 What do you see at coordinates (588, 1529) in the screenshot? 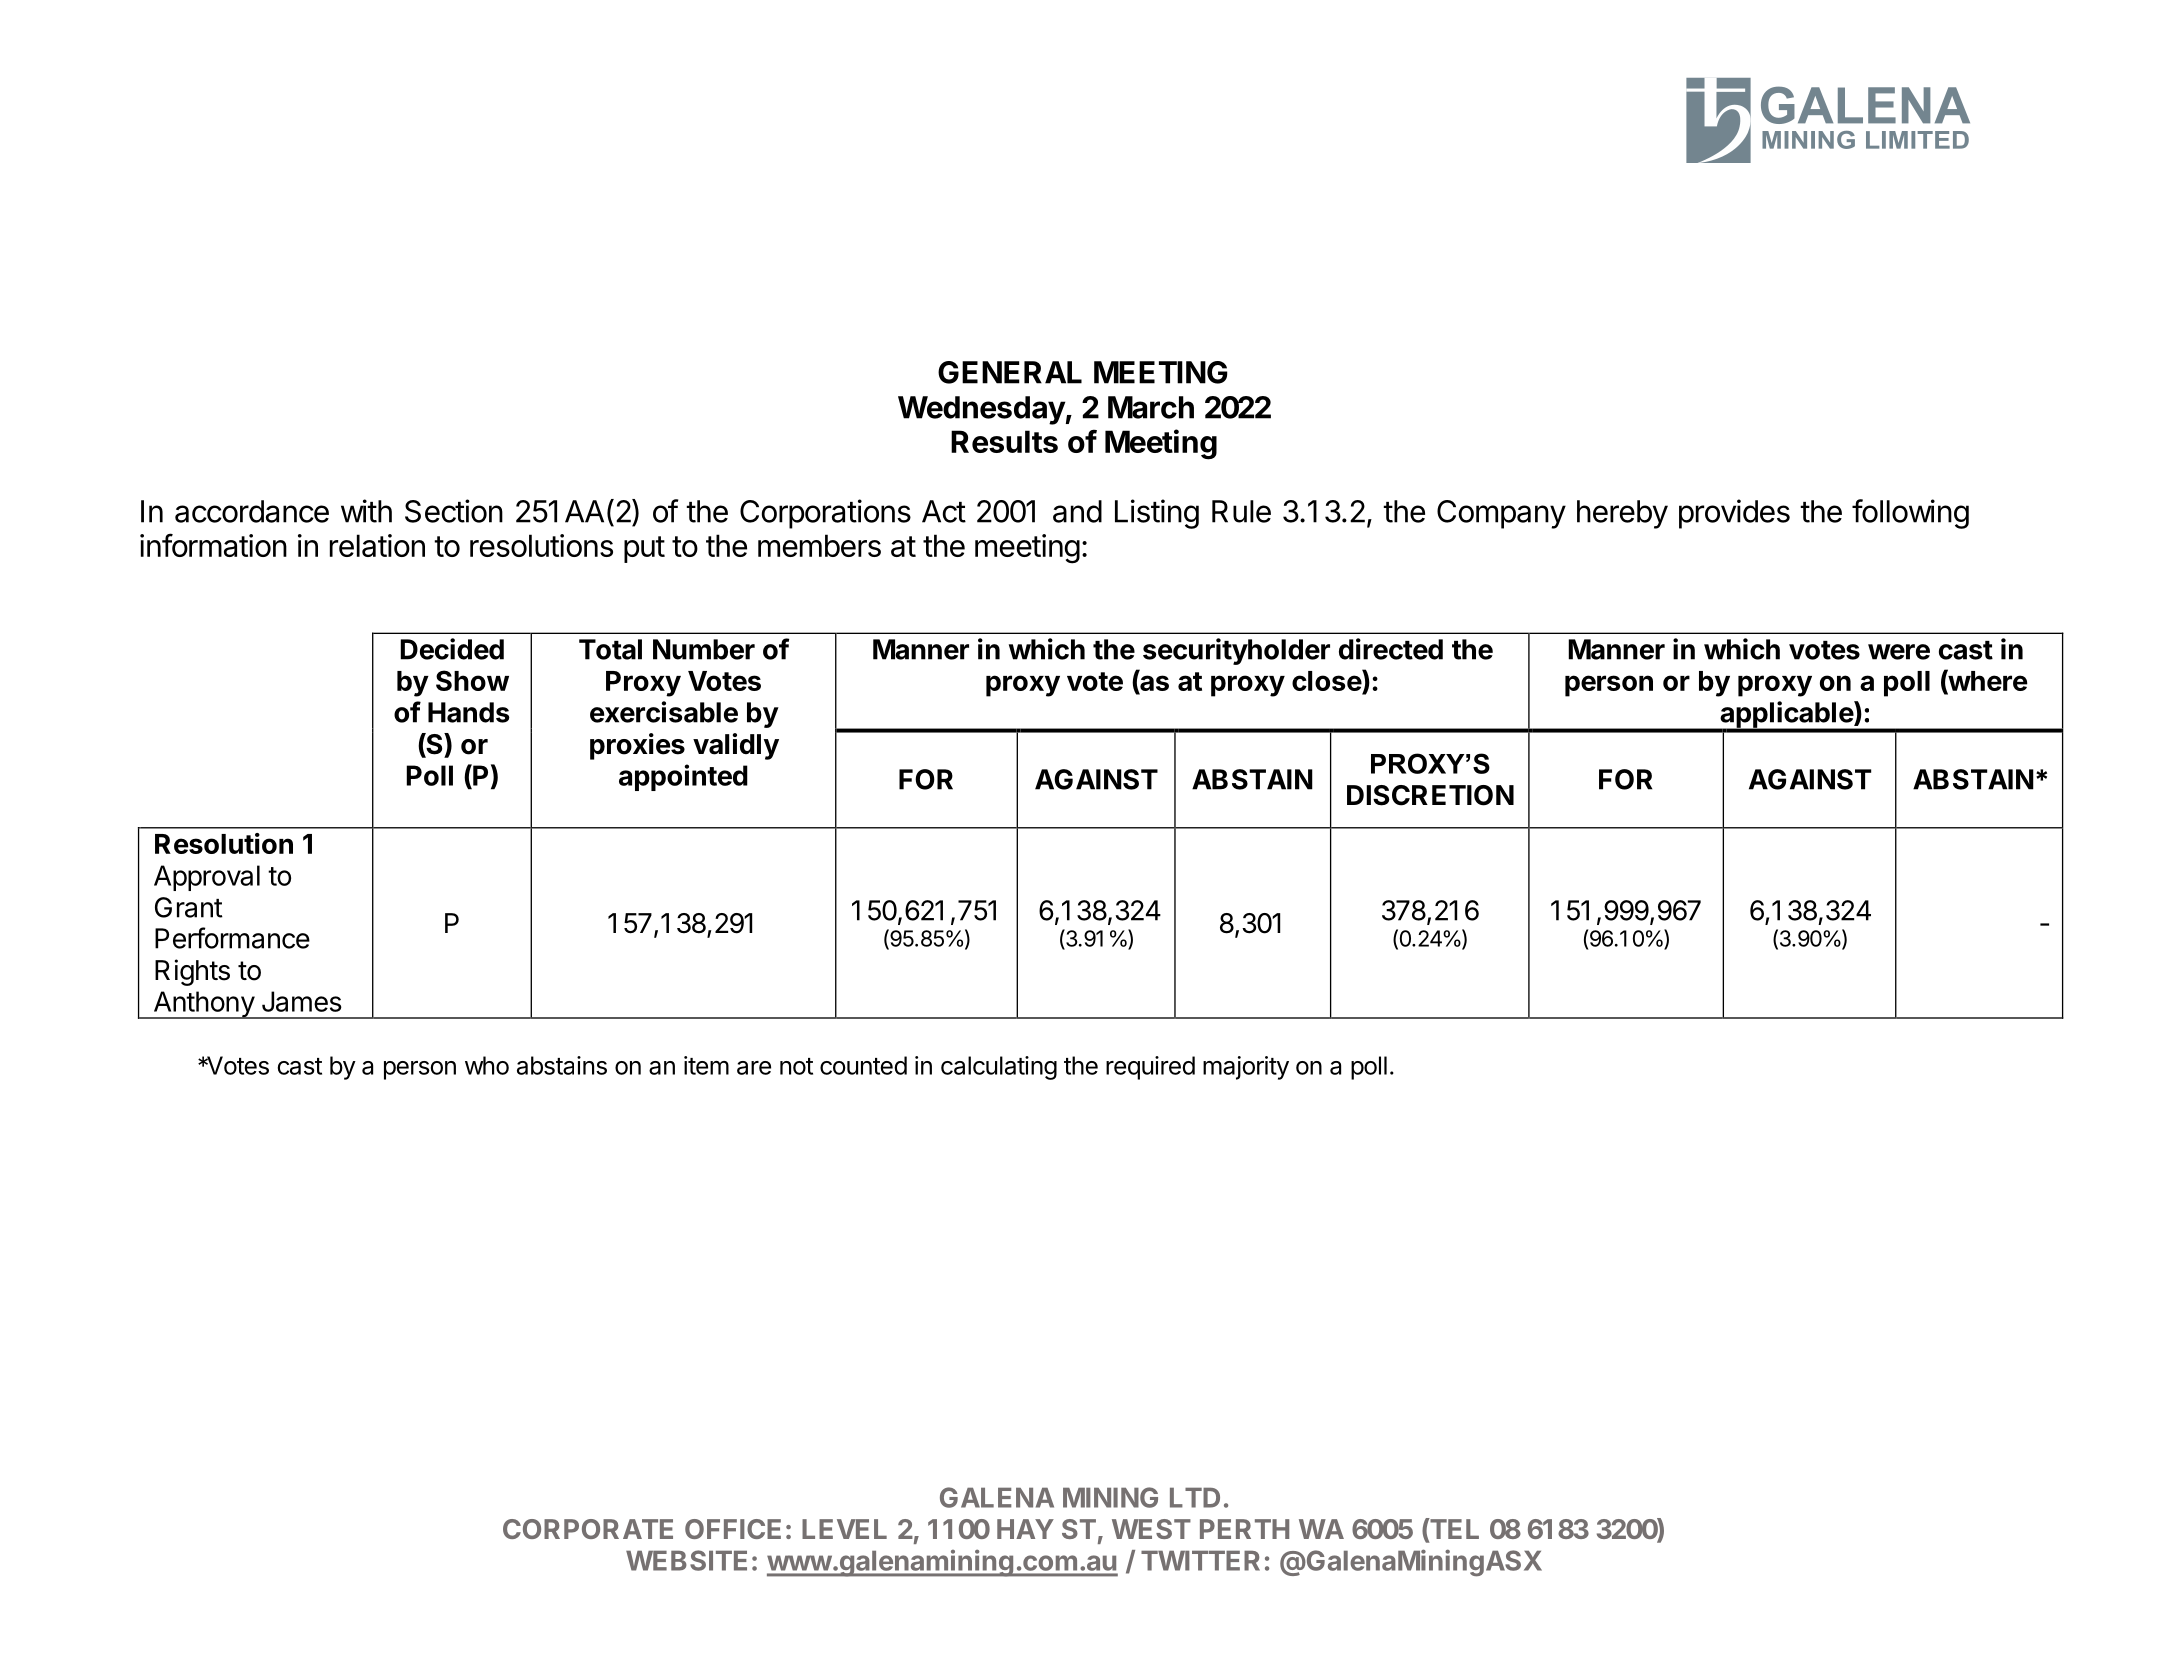
I see `CORPORATE` at bounding box center [588, 1529].
